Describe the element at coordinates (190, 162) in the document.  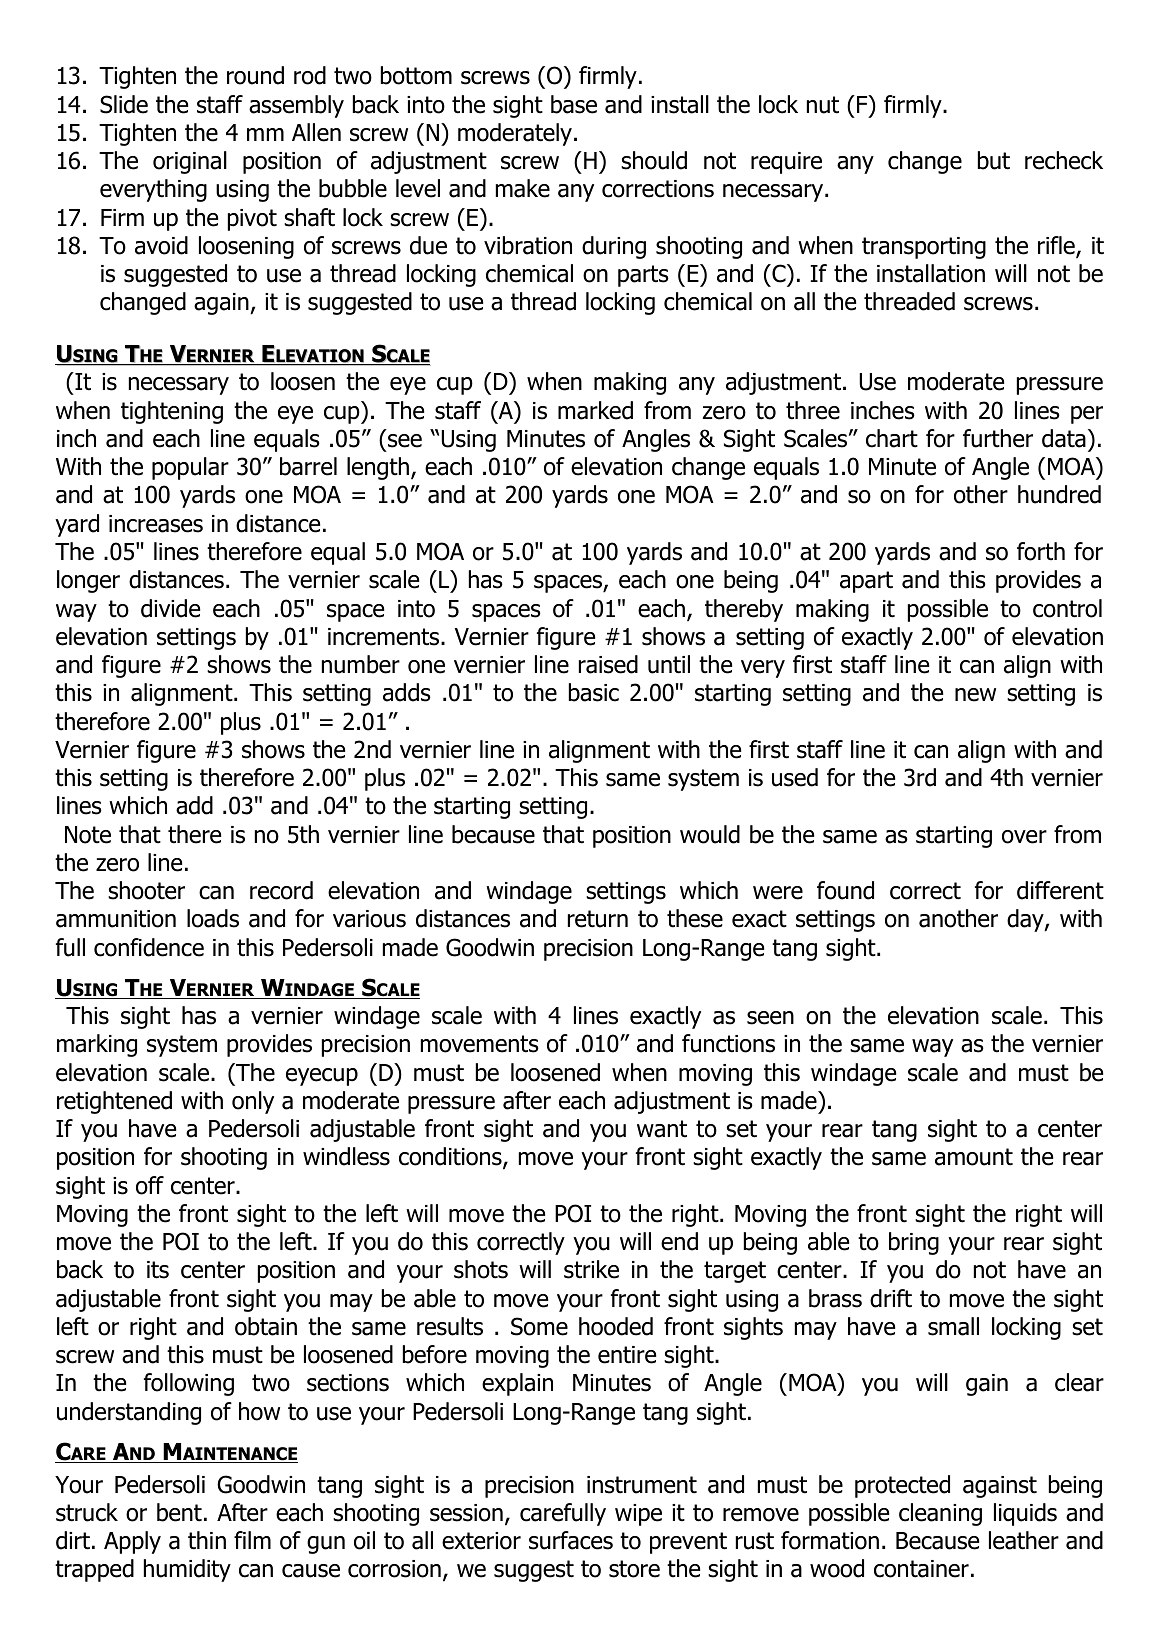
I see `original` at that location.
